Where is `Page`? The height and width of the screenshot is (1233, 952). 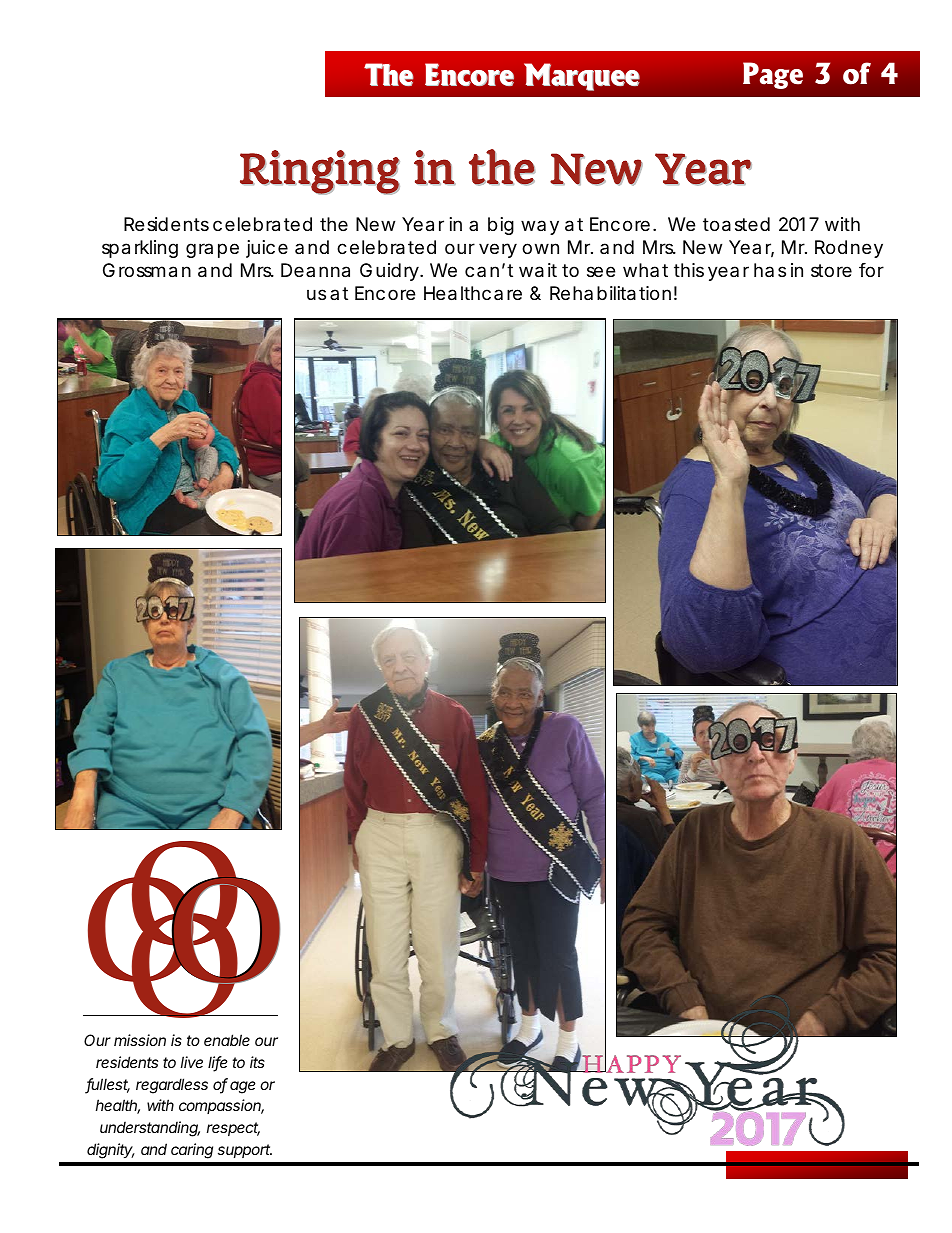 Page is located at coordinates (773, 75).
